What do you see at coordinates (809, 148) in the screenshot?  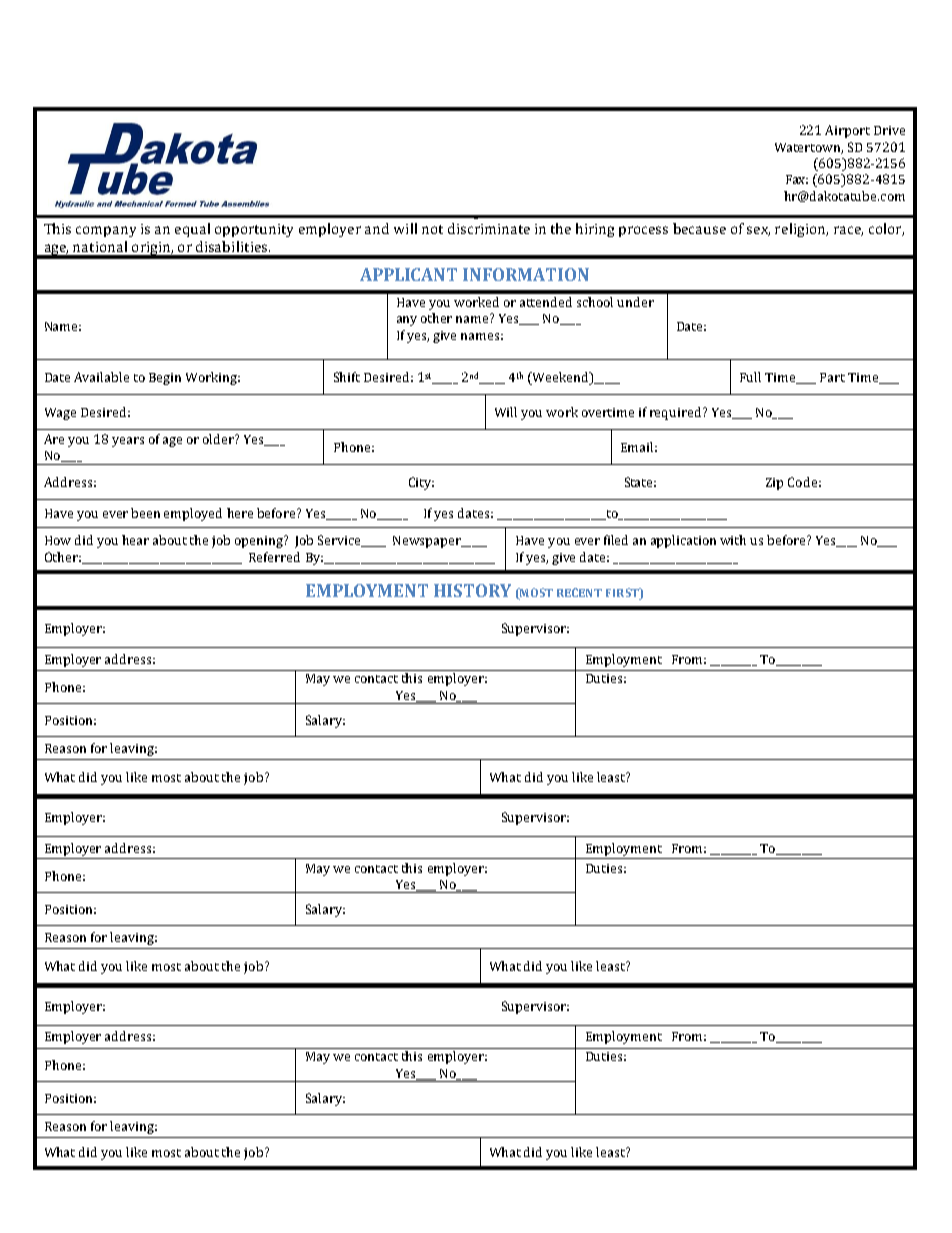 I see `Watertown` at bounding box center [809, 148].
